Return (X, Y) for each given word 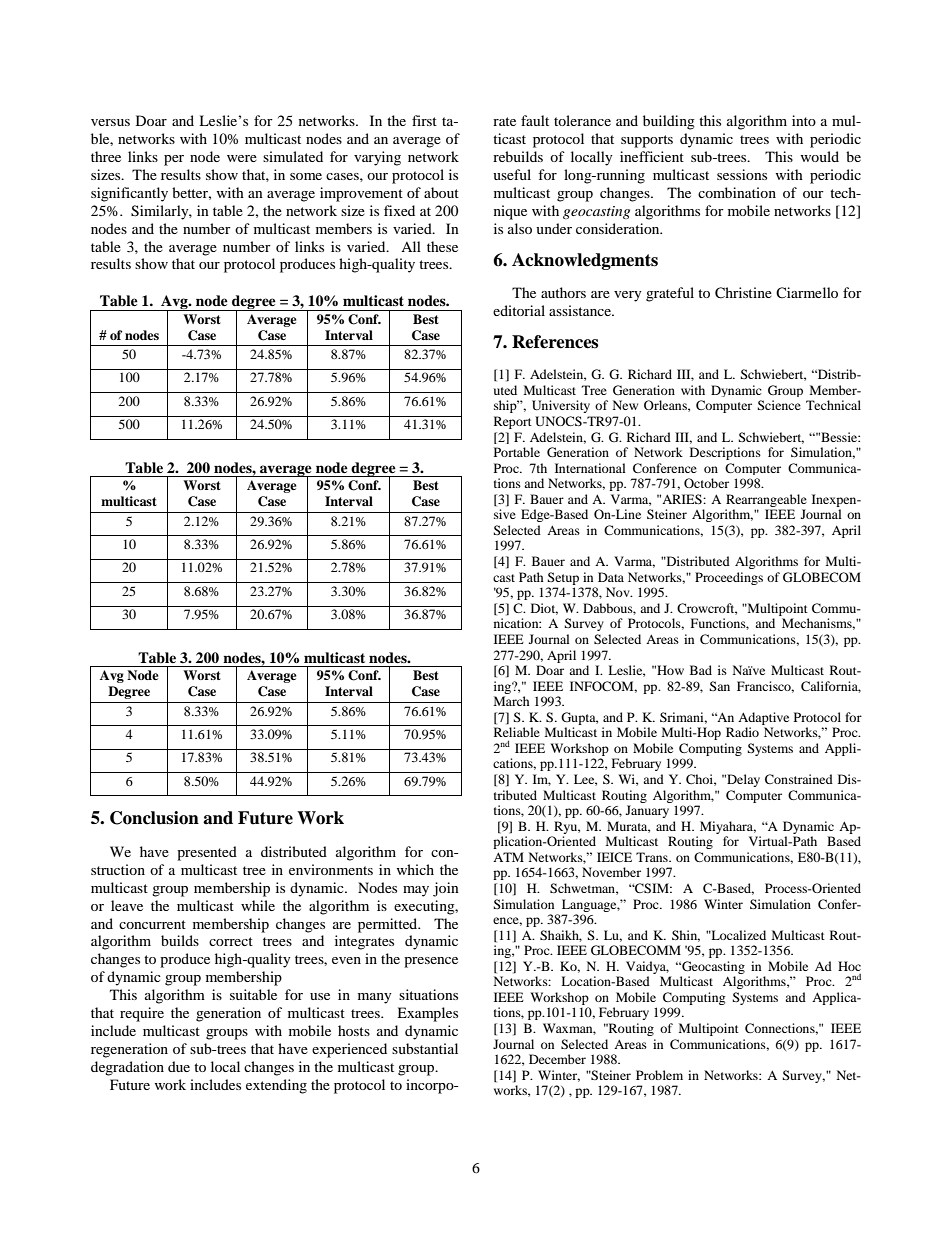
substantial (425, 1048)
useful (512, 174)
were (242, 158)
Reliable (517, 732)
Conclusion (154, 818)
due (179, 1066)
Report (513, 422)
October (706, 483)
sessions (742, 174)
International (590, 468)
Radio (742, 732)
